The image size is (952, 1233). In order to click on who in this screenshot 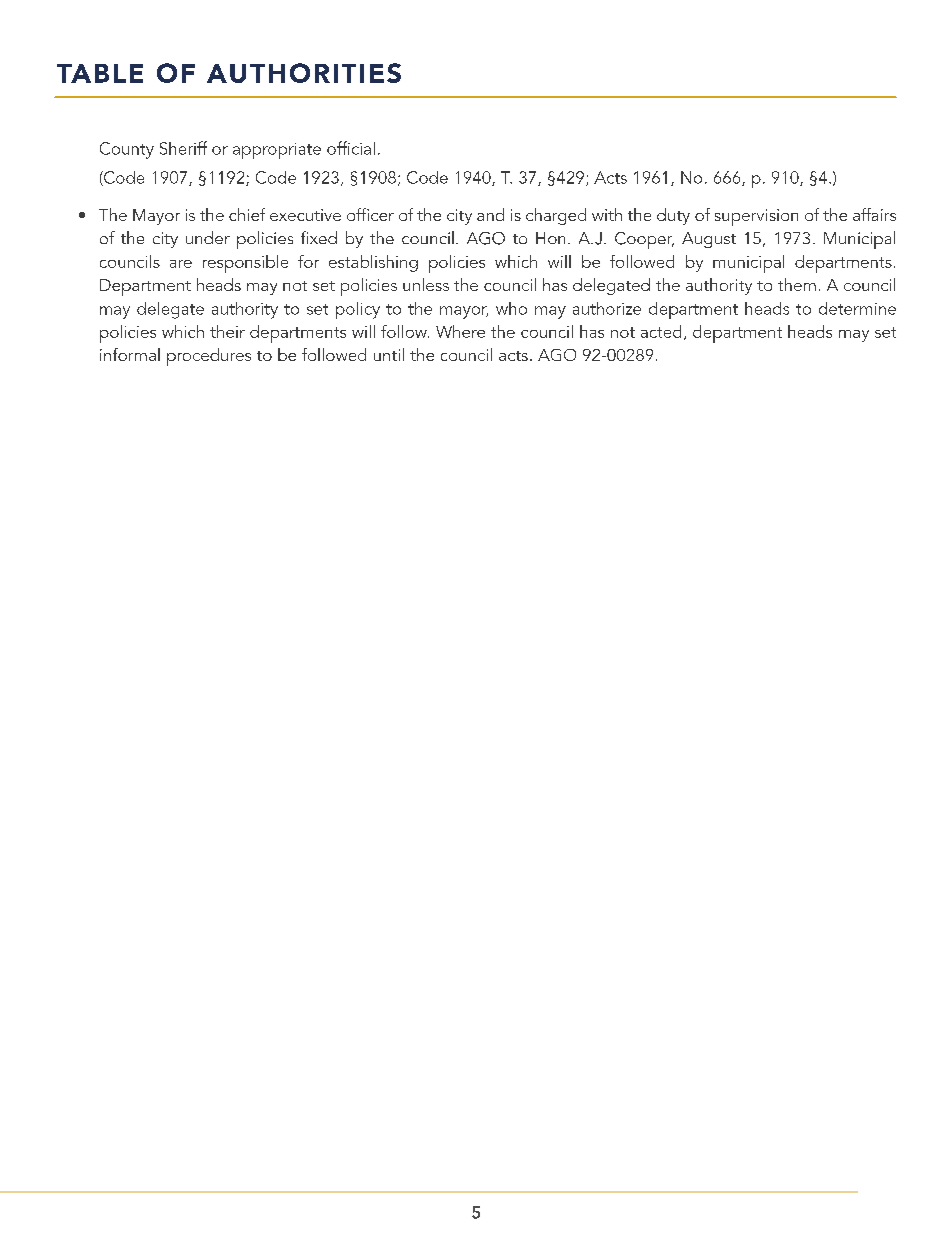, I will do `click(511, 308)`.
